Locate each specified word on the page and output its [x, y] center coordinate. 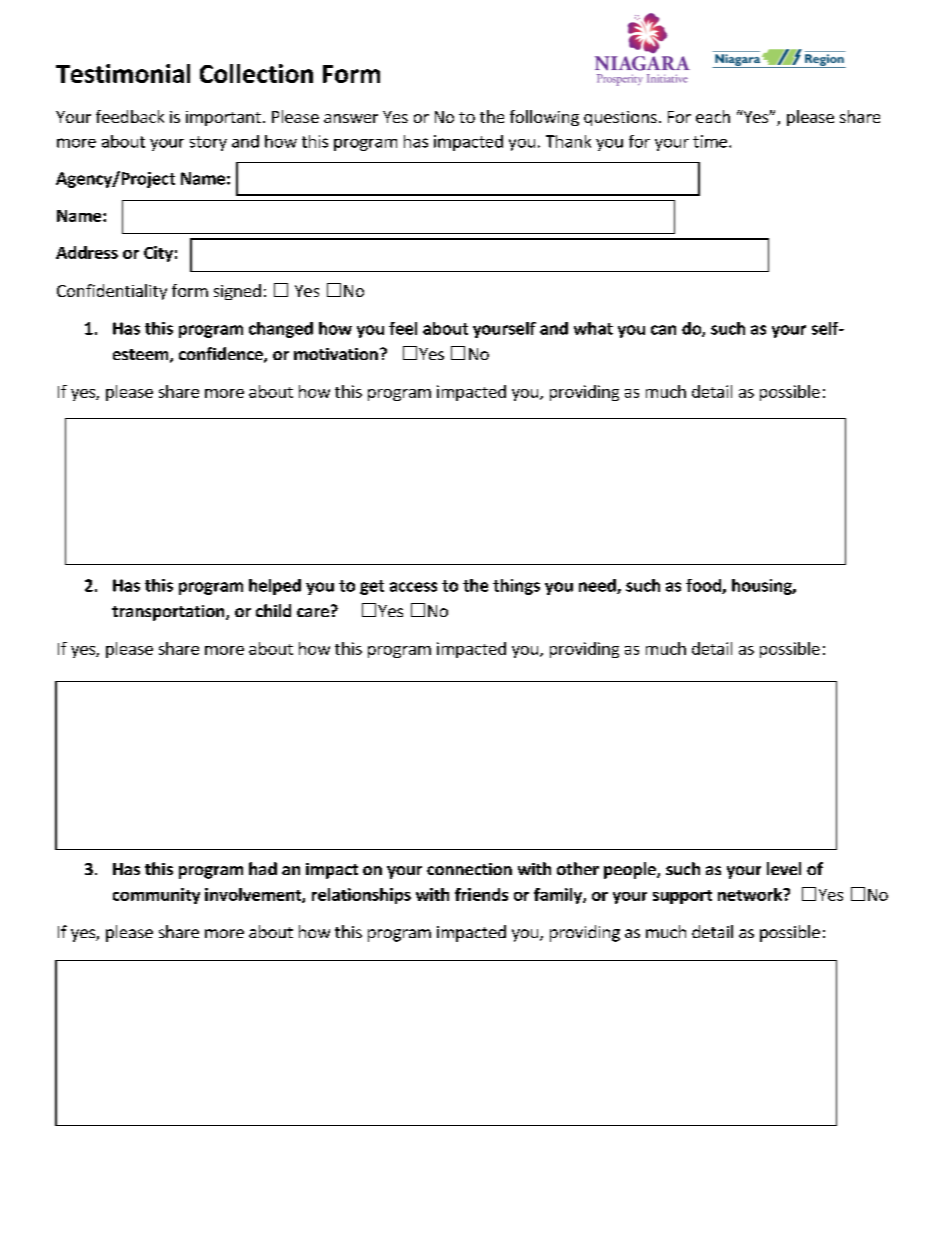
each [713, 116]
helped [275, 587]
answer [351, 118]
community [156, 896]
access [413, 587]
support [682, 897]
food [704, 586]
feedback [130, 116]
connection [469, 869]
